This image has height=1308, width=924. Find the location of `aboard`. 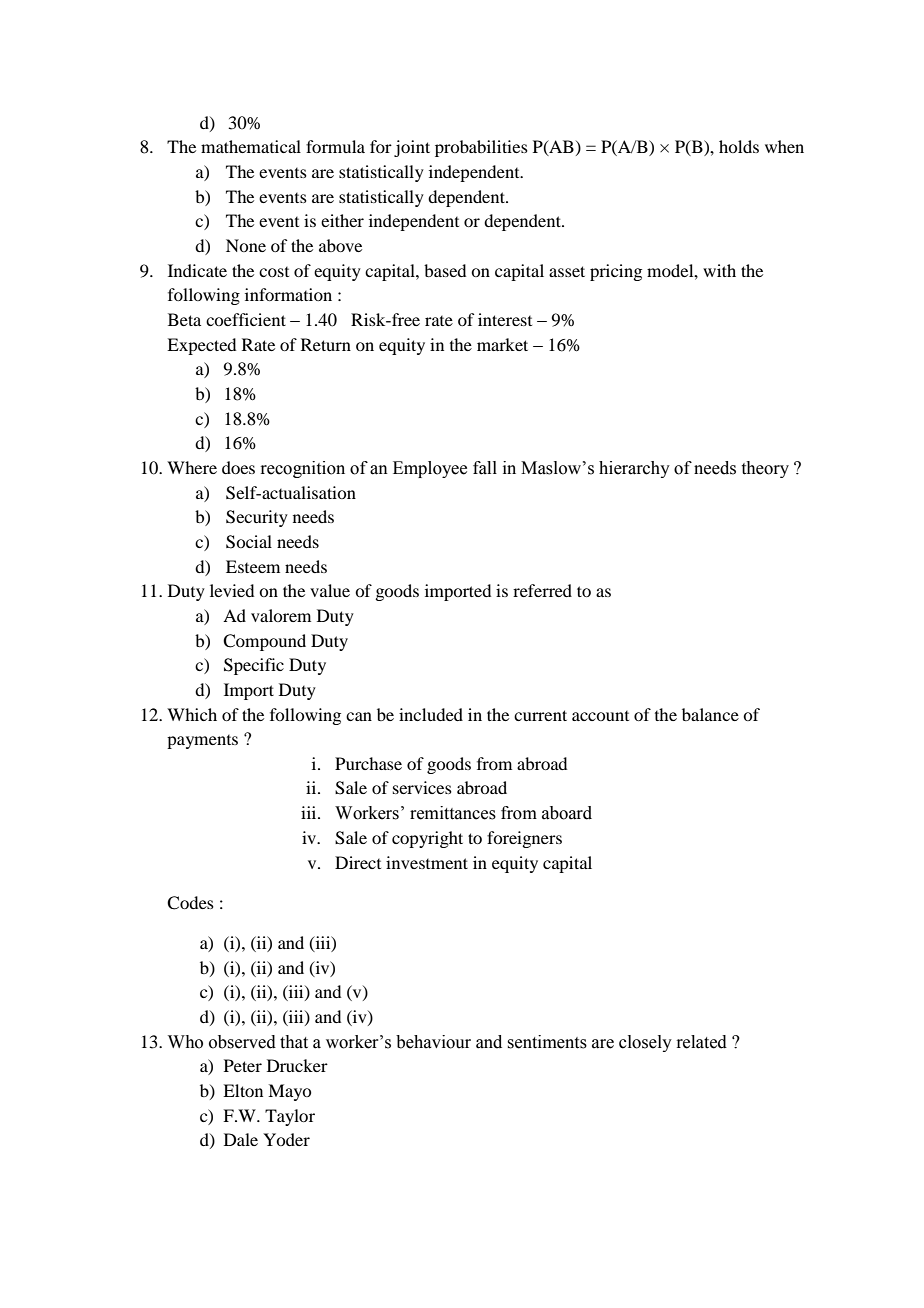

aboard is located at coordinates (567, 813).
